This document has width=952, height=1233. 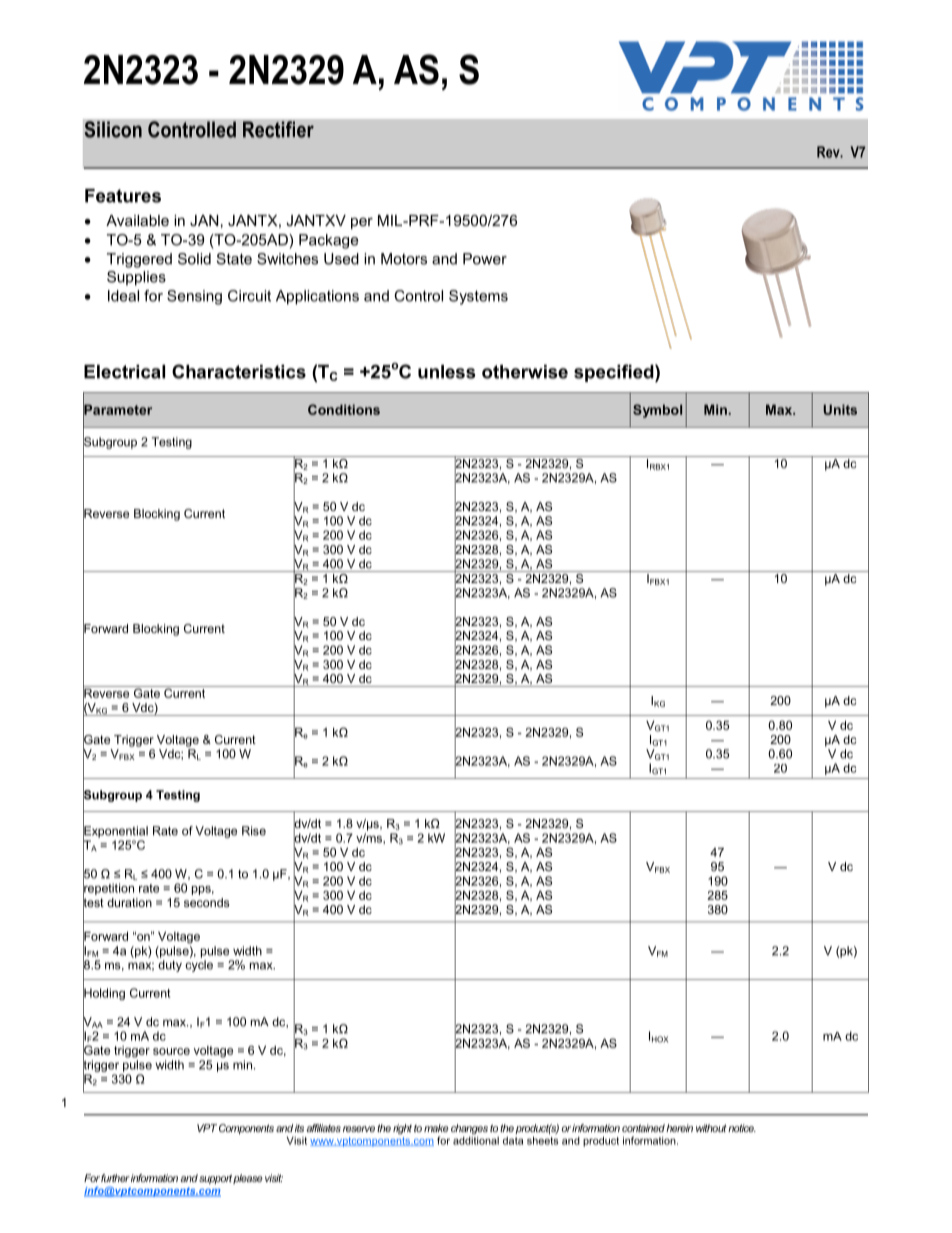 I want to click on Features, so click(x=123, y=196).
